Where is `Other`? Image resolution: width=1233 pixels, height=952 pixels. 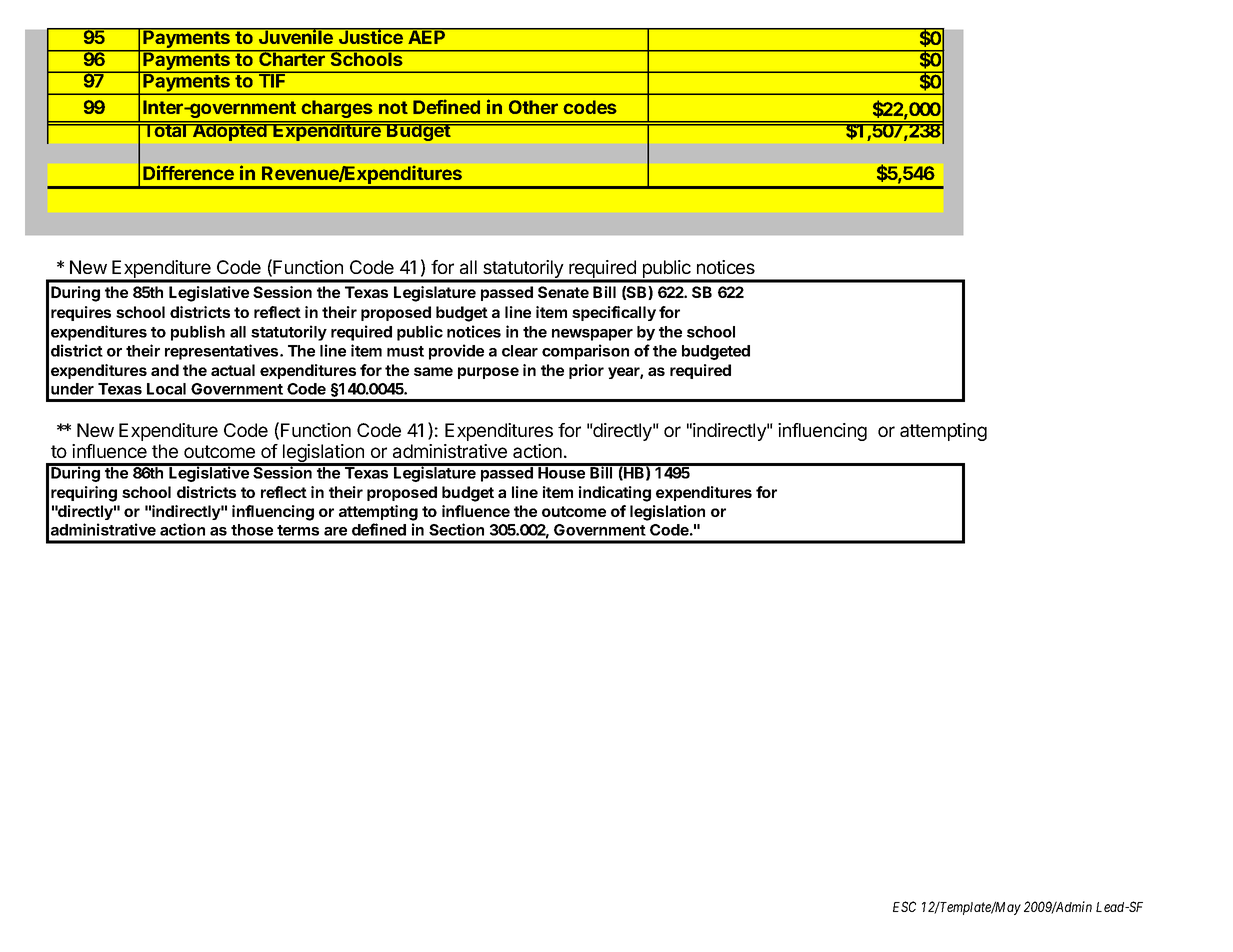
Other is located at coordinates (533, 107).
